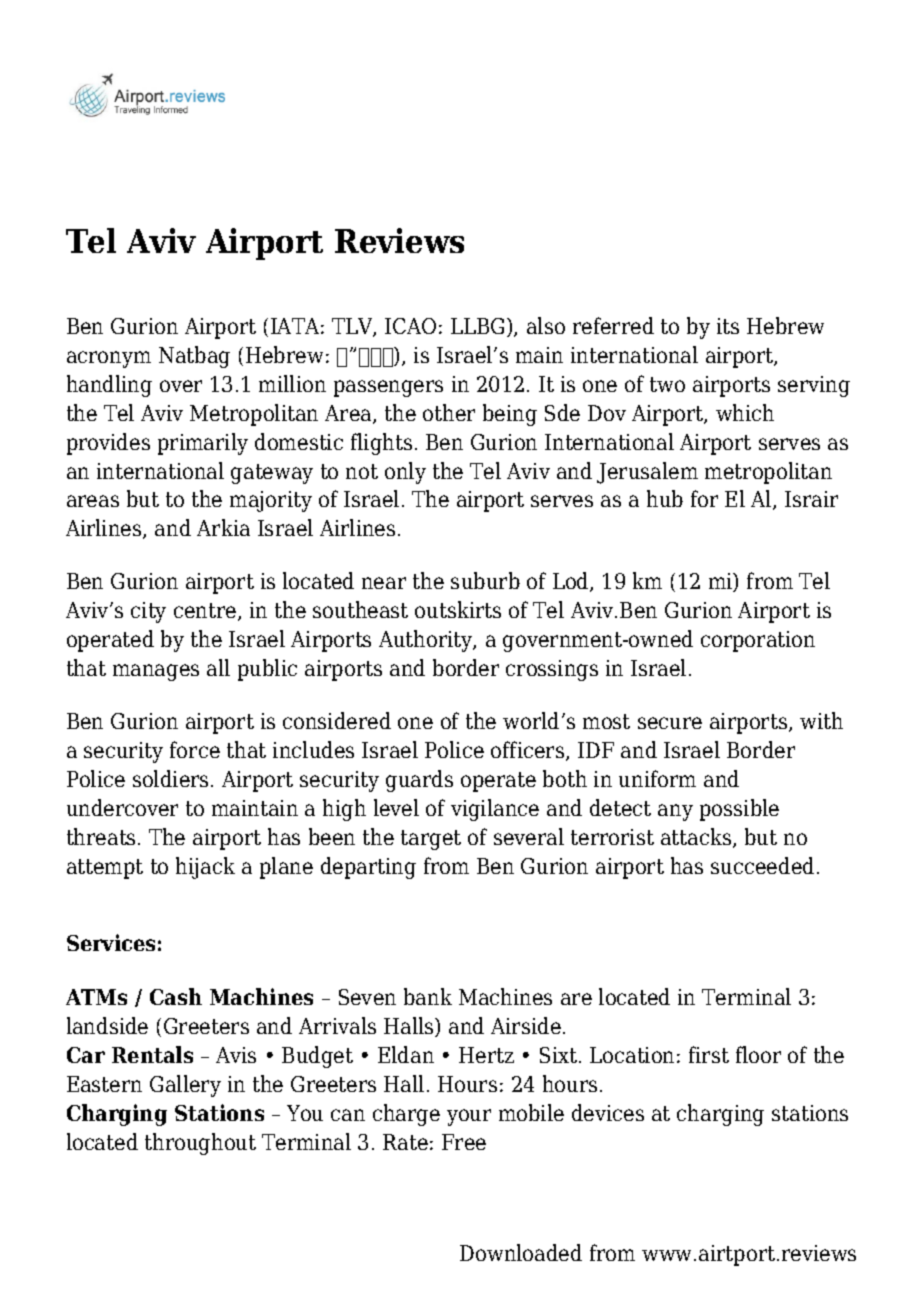 This screenshot has width=924, height=1308. Describe the element at coordinates (200, 1144) in the screenshot. I see `throughout` at that location.
